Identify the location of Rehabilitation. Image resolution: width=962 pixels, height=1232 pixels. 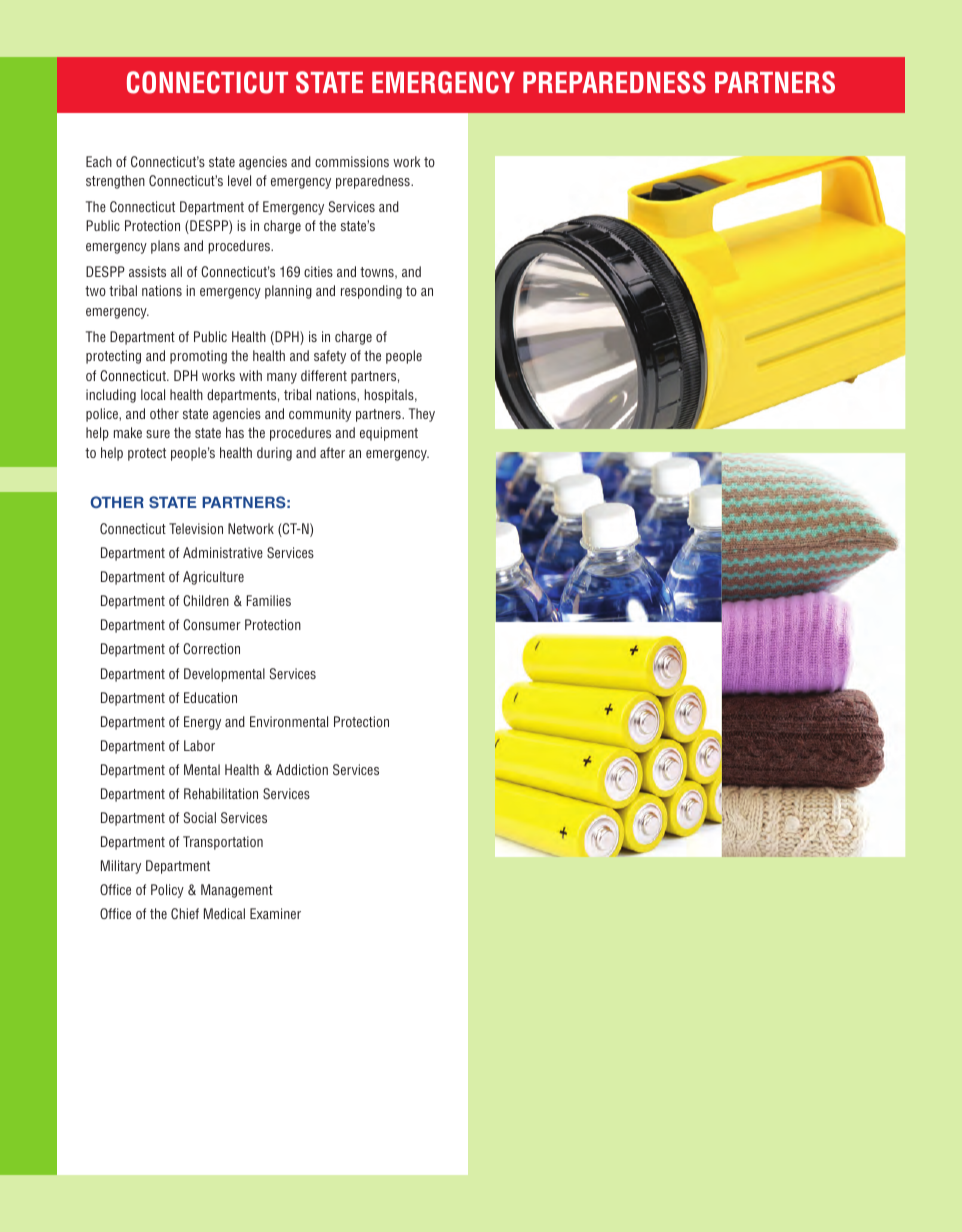
(221, 793).
